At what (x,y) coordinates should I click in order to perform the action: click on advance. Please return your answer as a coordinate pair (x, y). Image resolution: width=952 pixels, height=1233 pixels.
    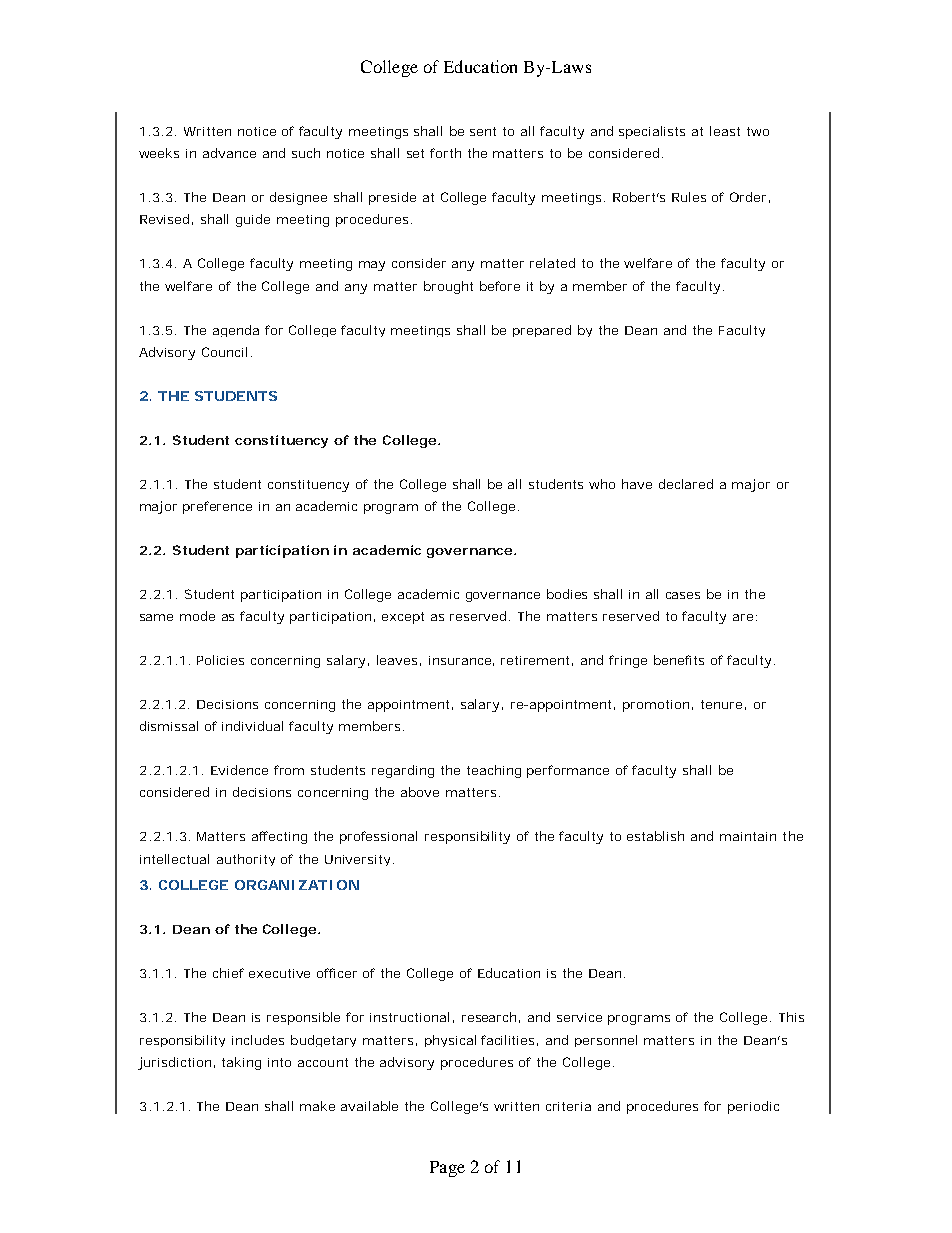
    Looking at the image, I should click on (229, 153).
